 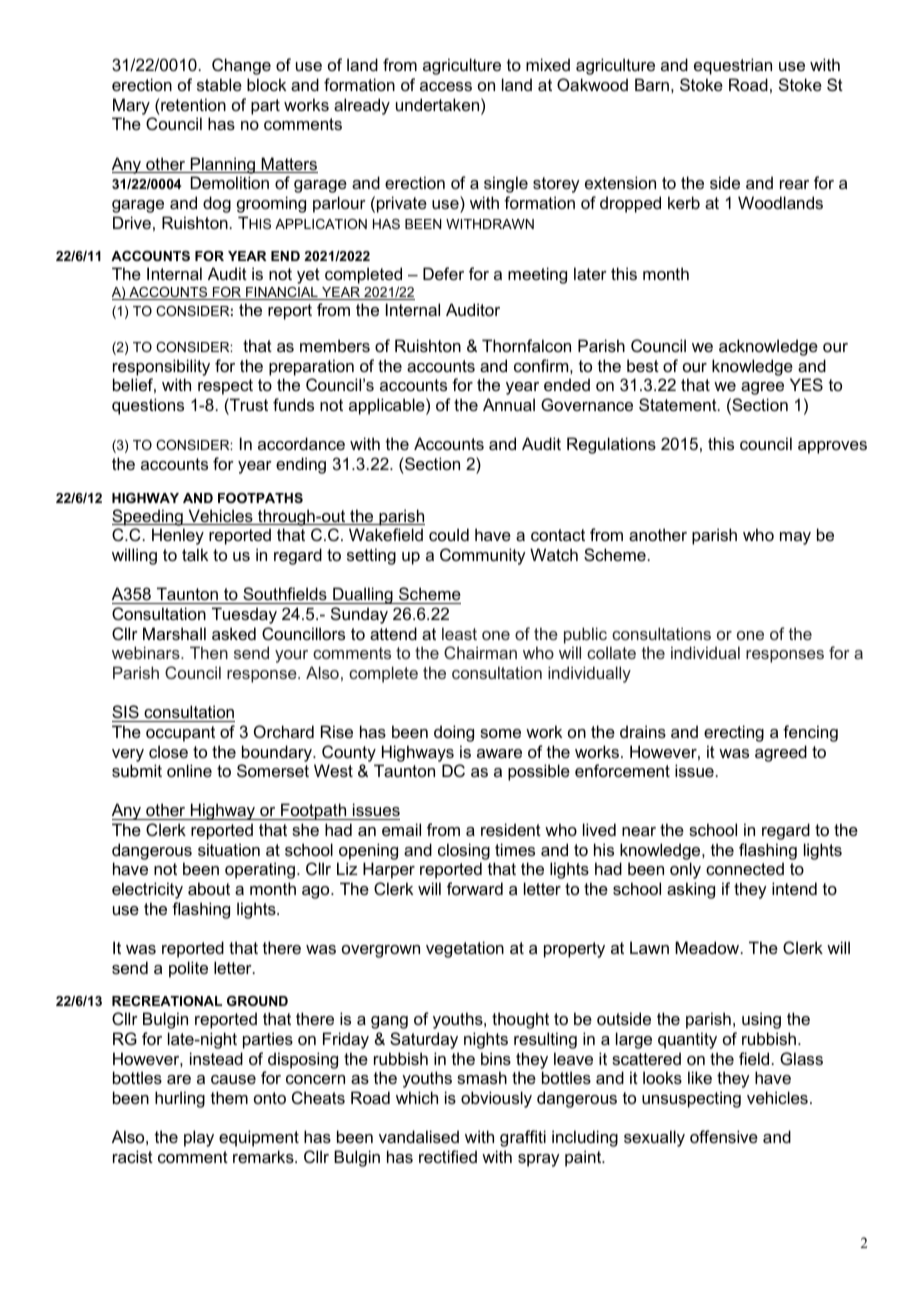 What do you see at coordinates (449, 534) in the document?
I see `could` at bounding box center [449, 534].
